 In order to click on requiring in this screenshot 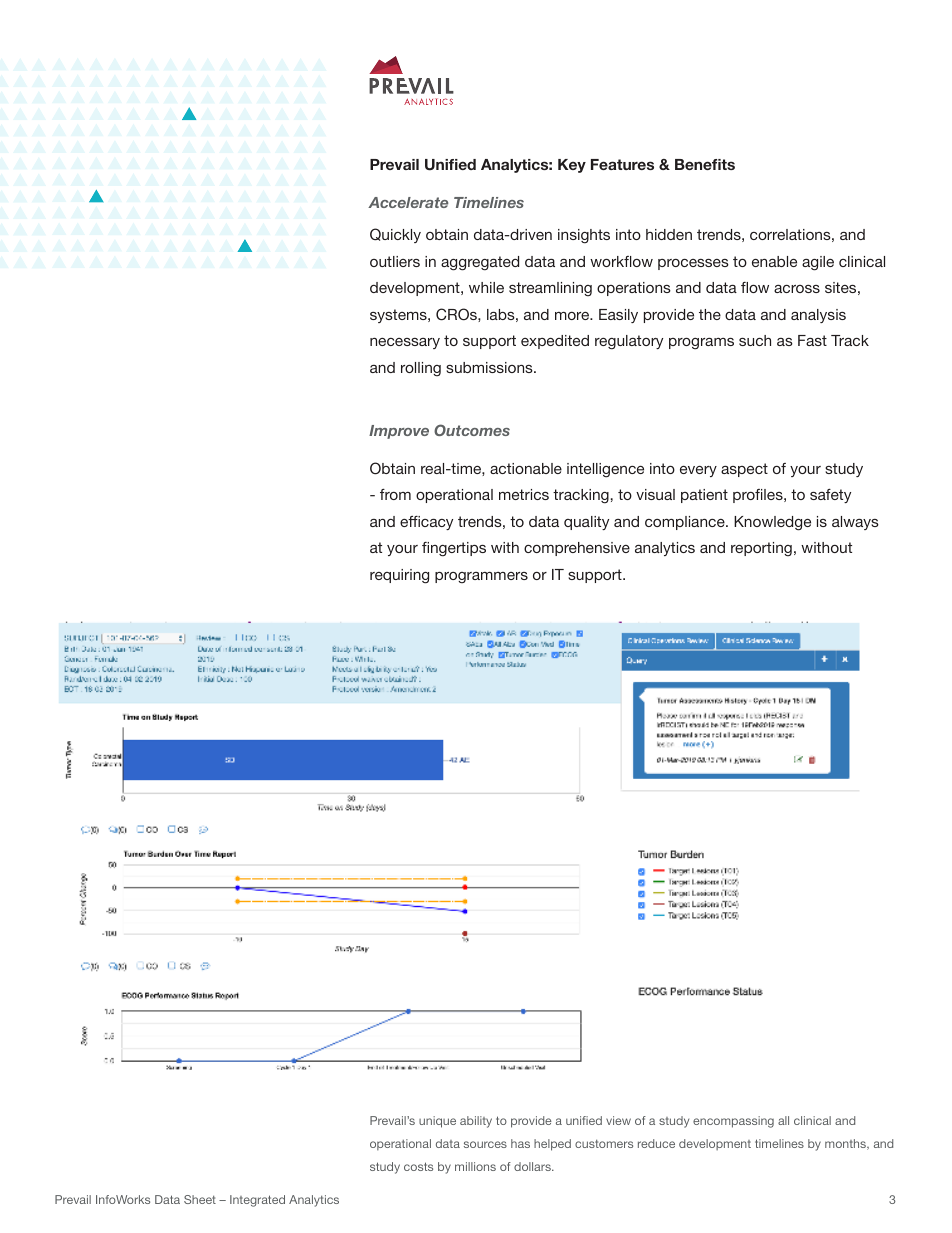, I will do `click(399, 576)`.
